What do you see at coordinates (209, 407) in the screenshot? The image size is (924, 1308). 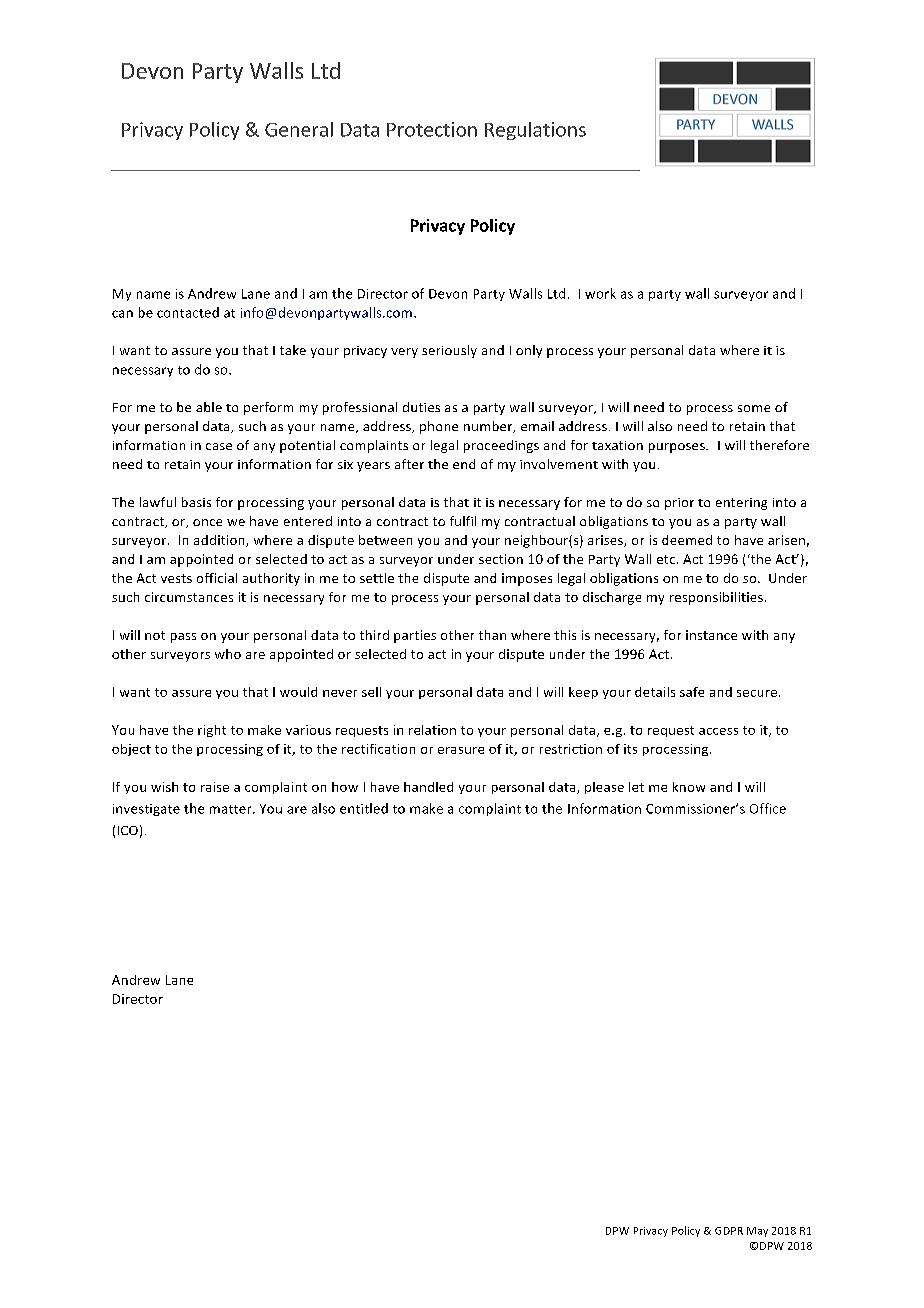 I see `able` at bounding box center [209, 407].
